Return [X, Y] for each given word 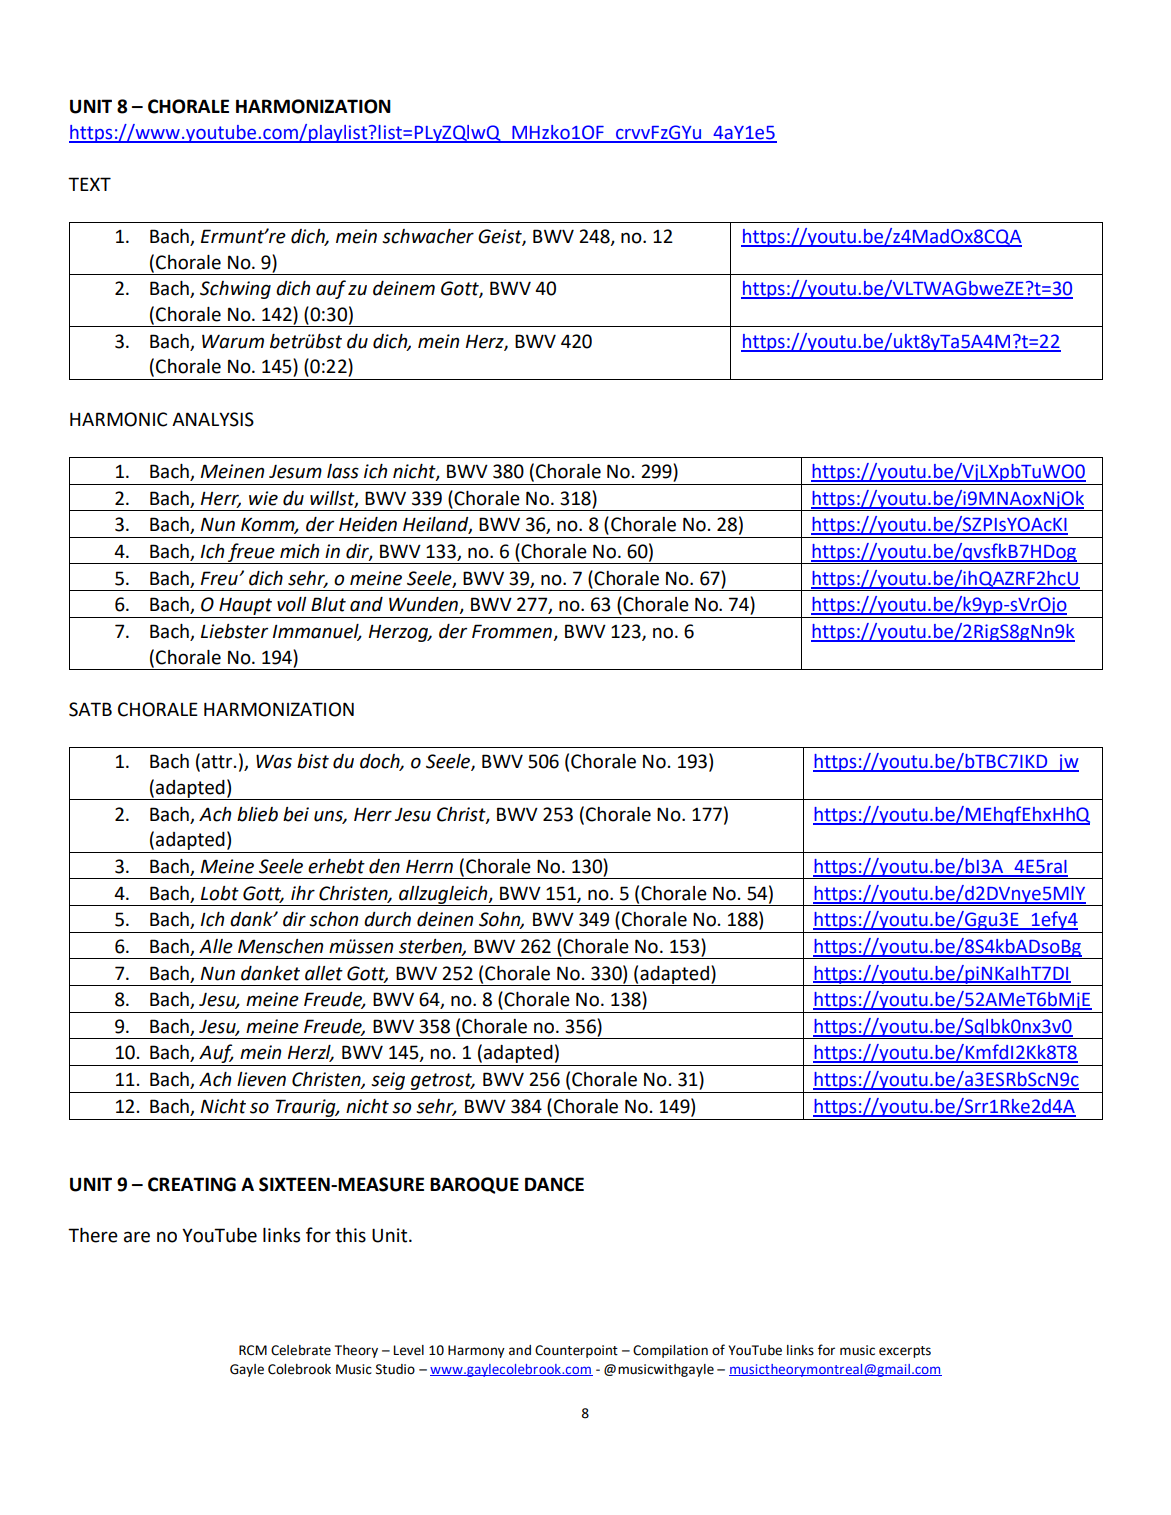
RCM [253, 1350]
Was [274, 761]
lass [343, 471]
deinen [445, 919]
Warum [233, 342]
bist [313, 761]
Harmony [476, 1351]
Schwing [235, 290]
